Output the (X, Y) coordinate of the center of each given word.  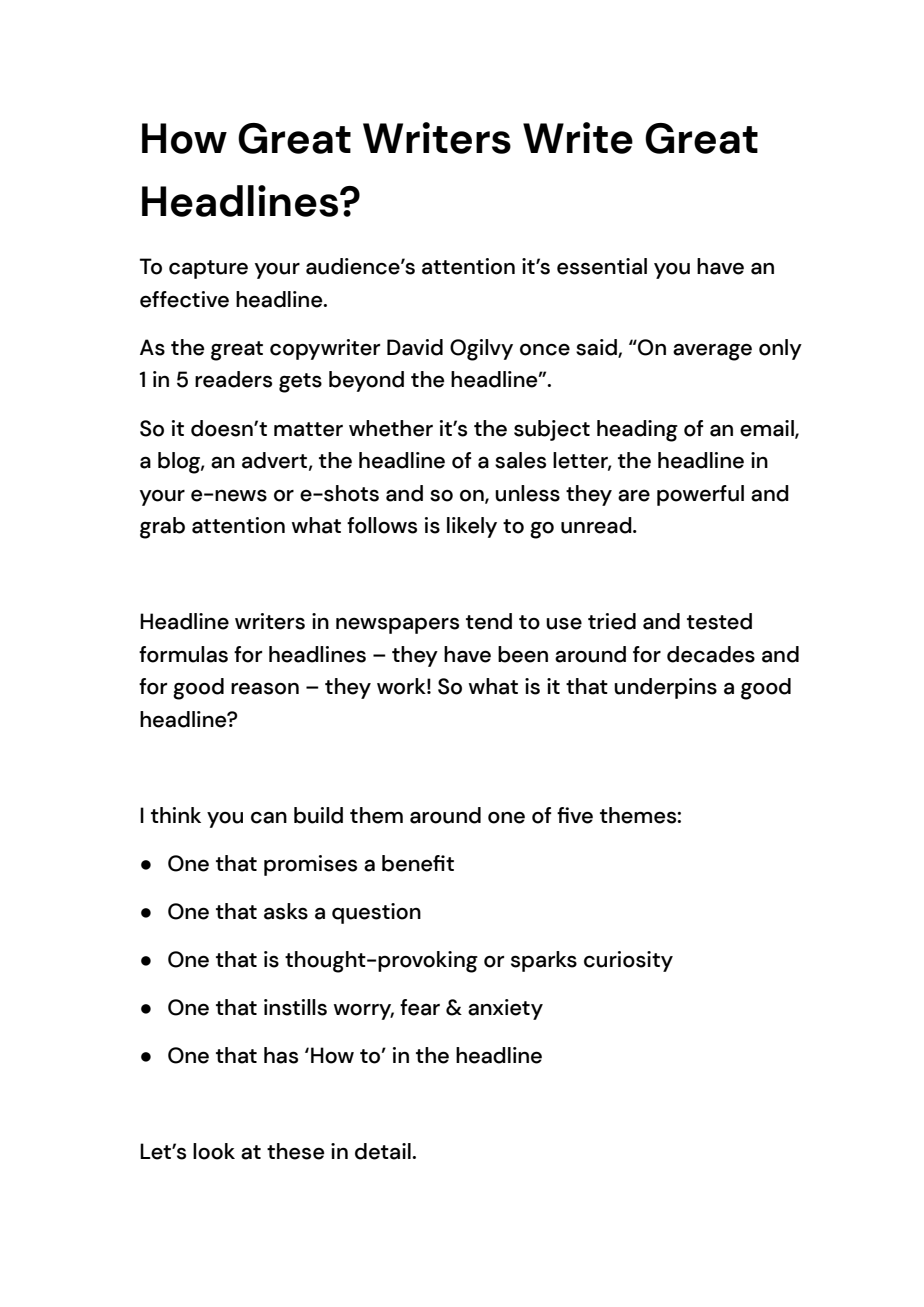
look (214, 1151)
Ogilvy (481, 350)
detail (384, 1151)
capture (208, 269)
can (269, 817)
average (712, 352)
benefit (418, 863)
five (575, 815)
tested (719, 621)
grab (162, 528)
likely (472, 527)
